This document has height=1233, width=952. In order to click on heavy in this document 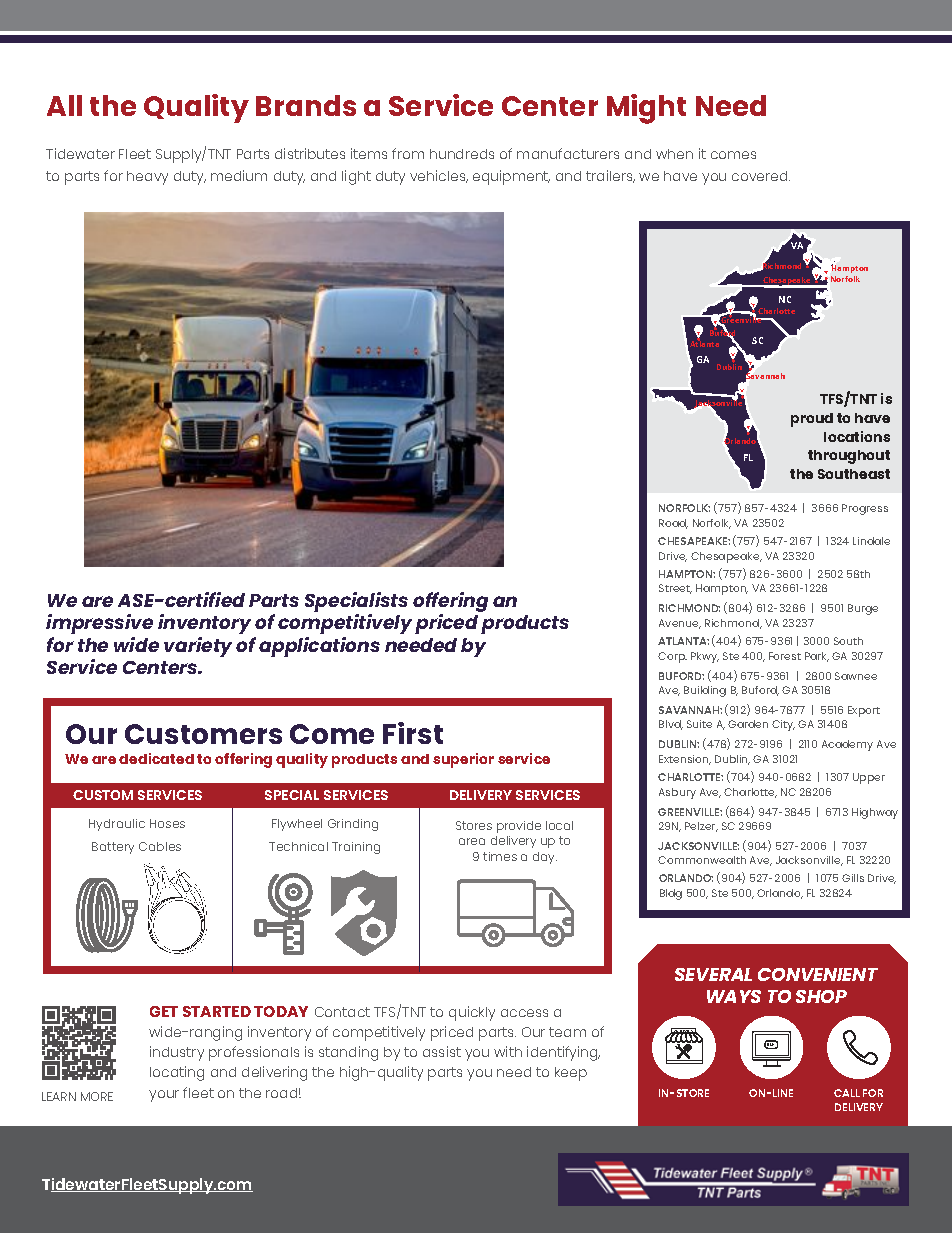, I will do `click(147, 178)`.
